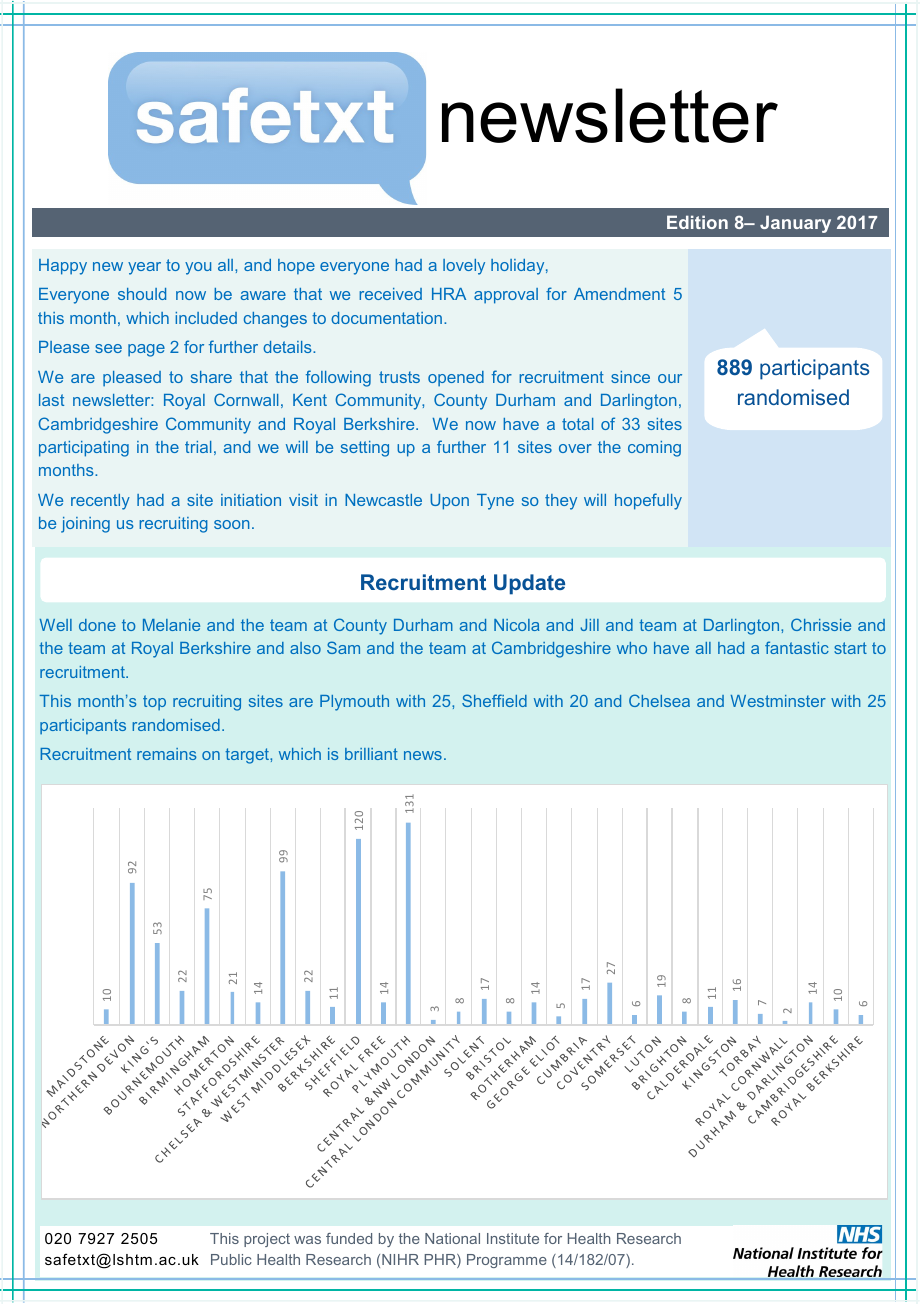 The image size is (924, 1308). Describe the element at coordinates (100, 502) in the screenshot. I see `recently` at that location.
